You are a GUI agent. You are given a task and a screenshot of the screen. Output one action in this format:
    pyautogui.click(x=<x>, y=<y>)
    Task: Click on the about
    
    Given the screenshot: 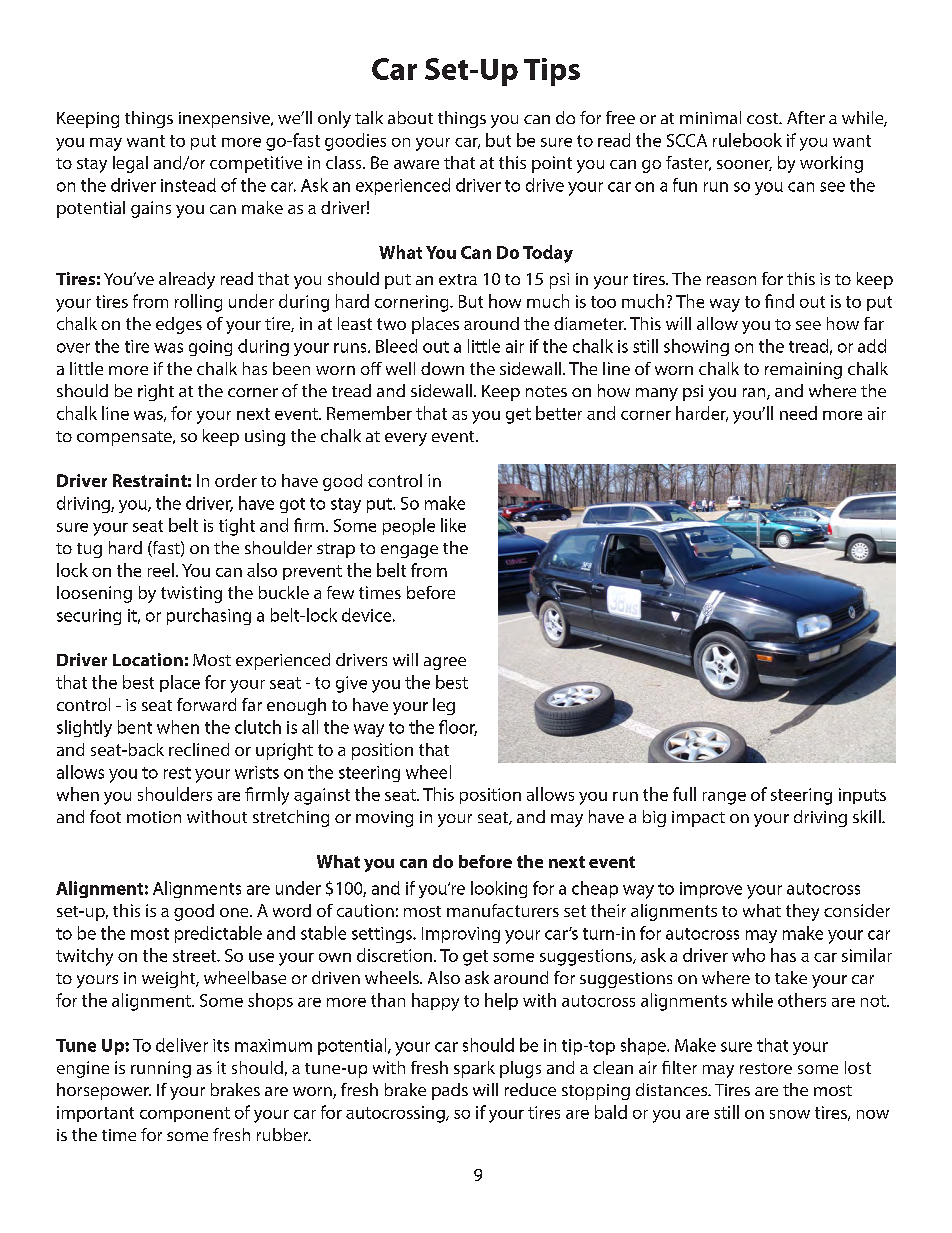 What is the action you would take?
    pyautogui.click(x=410, y=117)
